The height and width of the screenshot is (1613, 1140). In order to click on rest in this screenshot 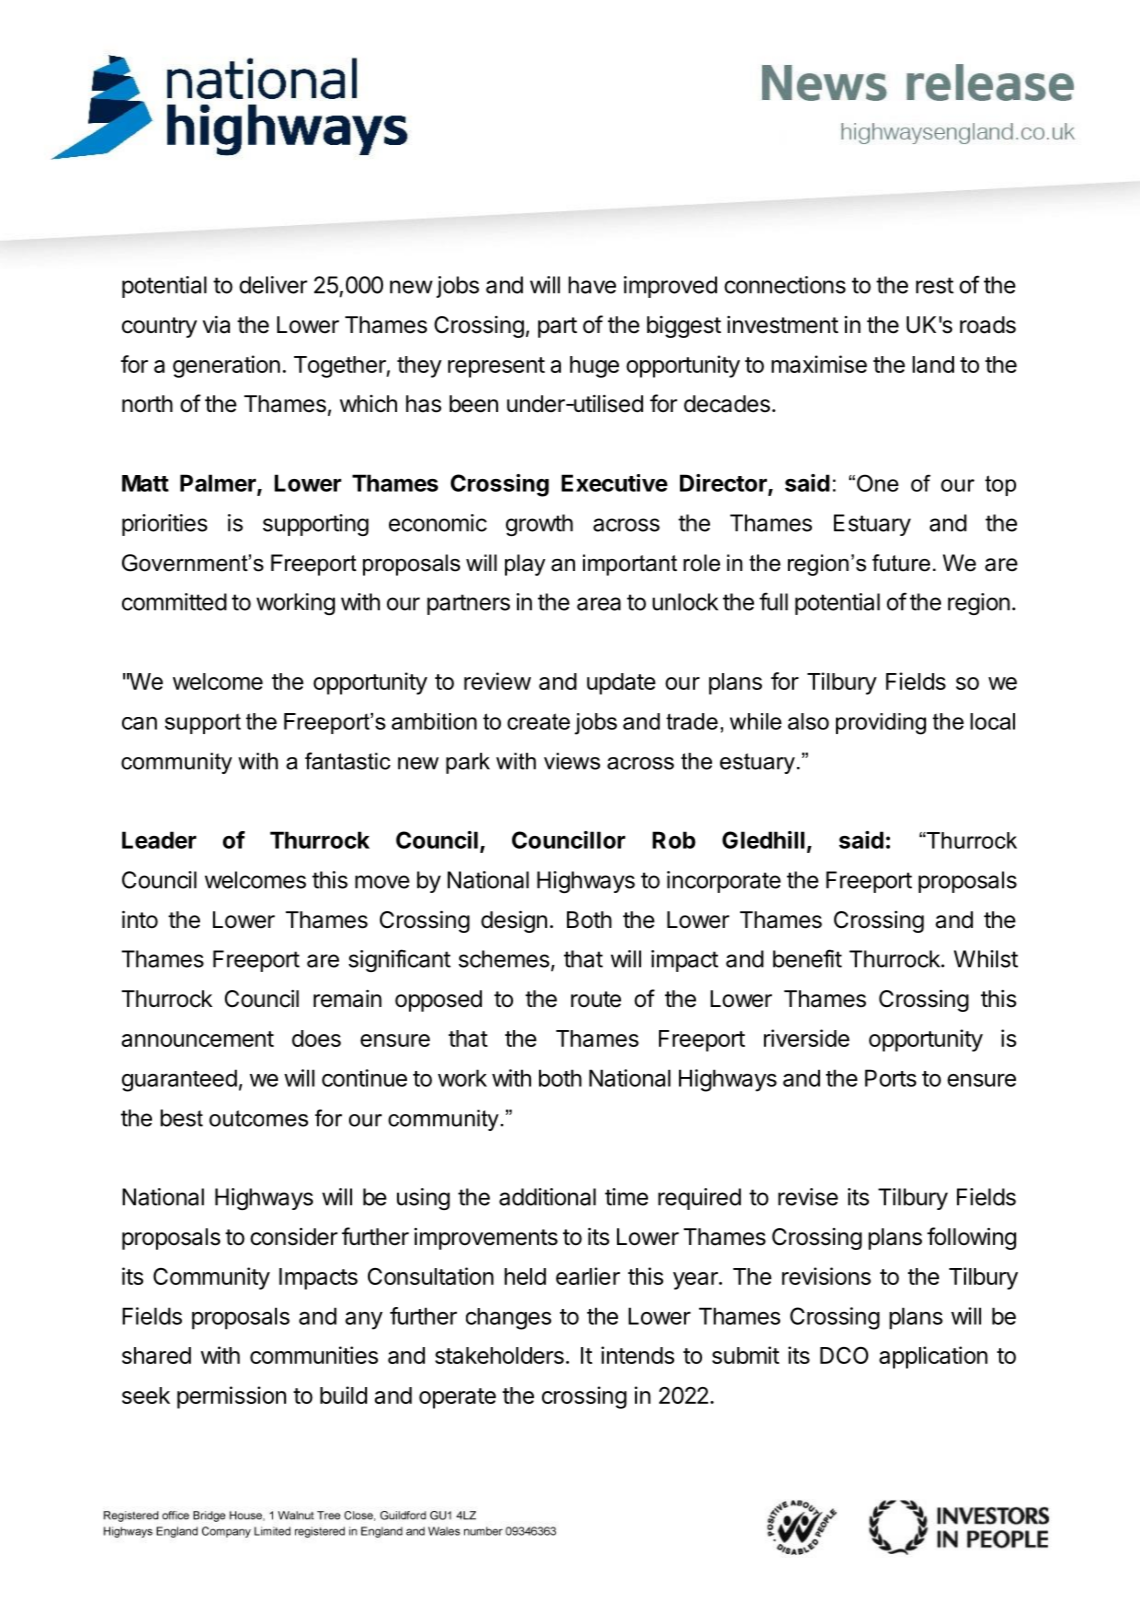, I will do `click(935, 285)`.
